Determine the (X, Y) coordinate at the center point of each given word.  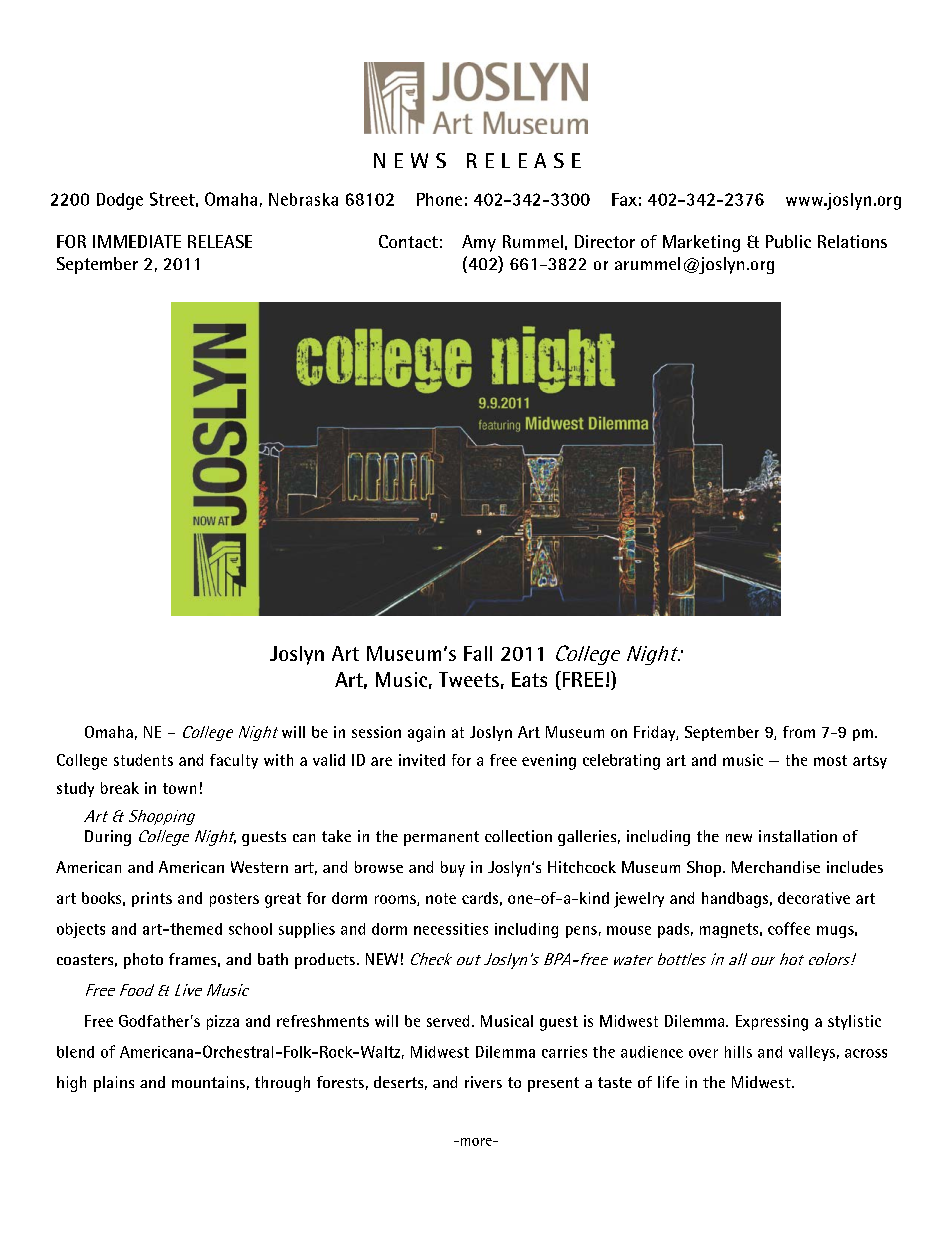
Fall (478, 653)
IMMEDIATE (137, 241)
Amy (479, 243)
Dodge (120, 201)
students (143, 760)
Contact (408, 241)
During (108, 838)
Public (788, 241)
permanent (441, 838)
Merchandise (776, 867)
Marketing (701, 243)
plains (114, 1084)
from (799, 732)
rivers (483, 1082)
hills (738, 1052)
